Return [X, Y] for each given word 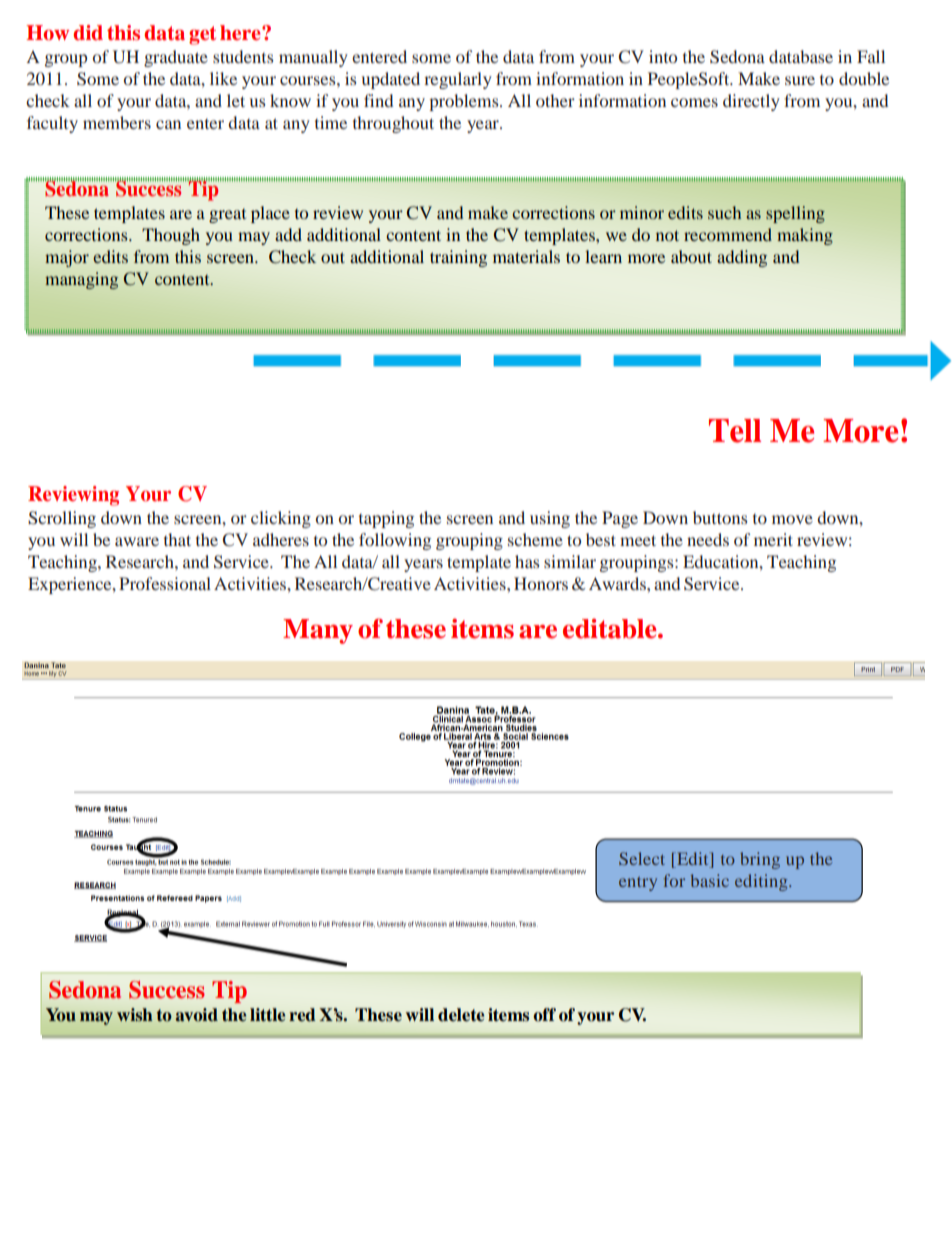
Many [318, 631]
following [395, 541]
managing [81, 280]
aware [137, 541]
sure [800, 80]
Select [642, 858]
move [792, 519]
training [458, 258]
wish [135, 1015]
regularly [458, 80]
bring [760, 860]
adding [742, 258]
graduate [176, 58]
